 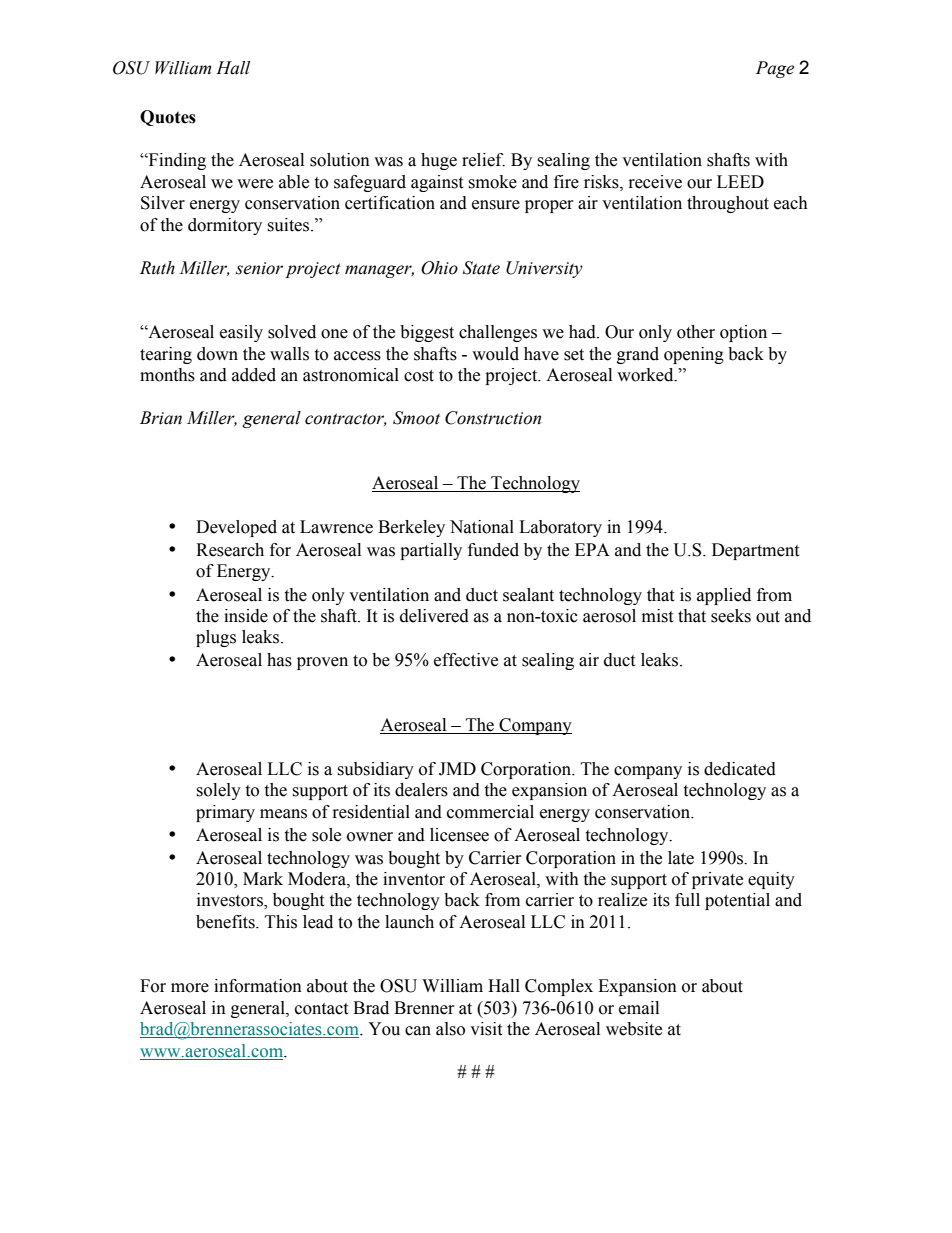 I want to click on Developed, so click(x=236, y=528).
